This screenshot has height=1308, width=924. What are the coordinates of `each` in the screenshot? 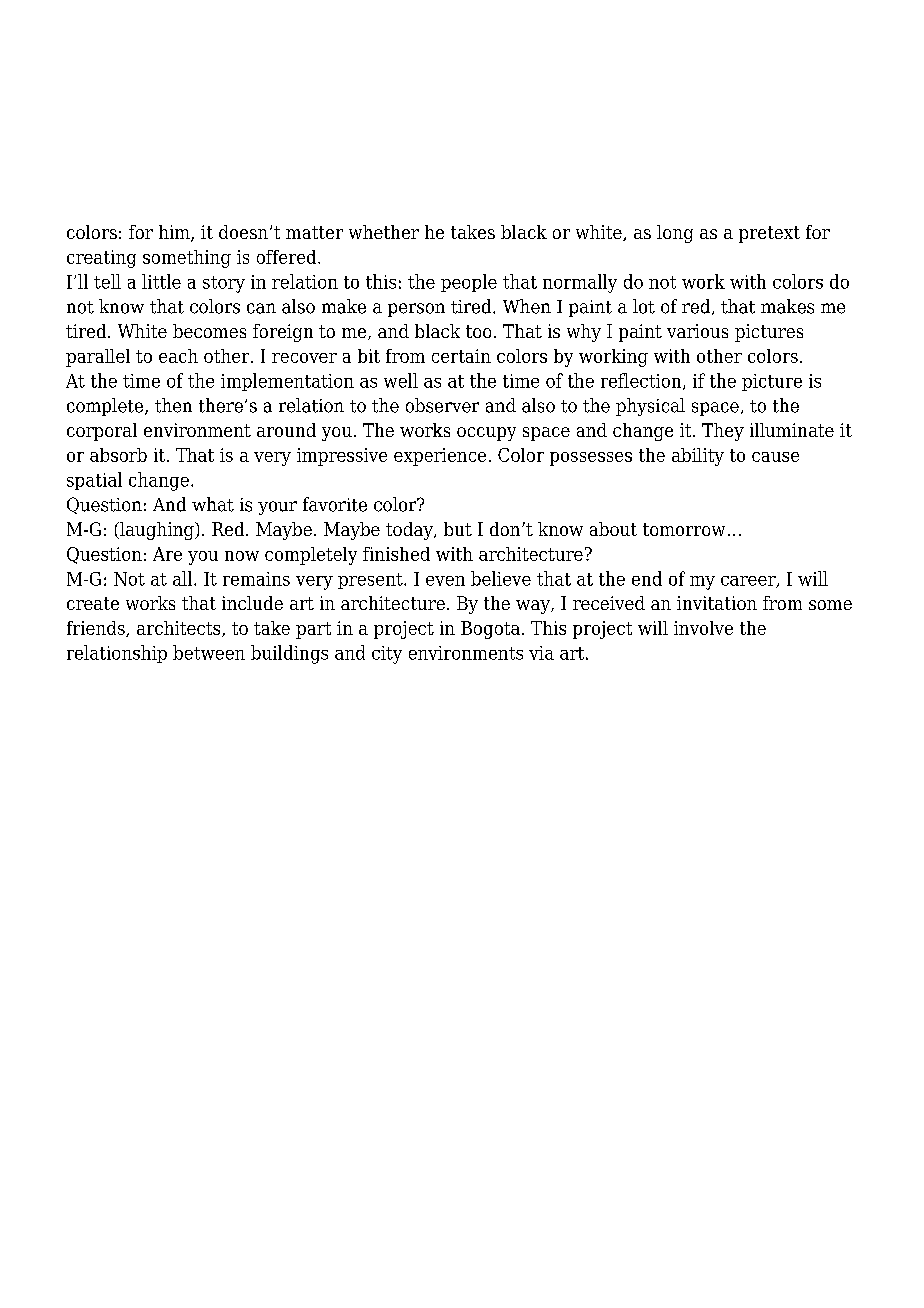 It's located at (178, 356).
